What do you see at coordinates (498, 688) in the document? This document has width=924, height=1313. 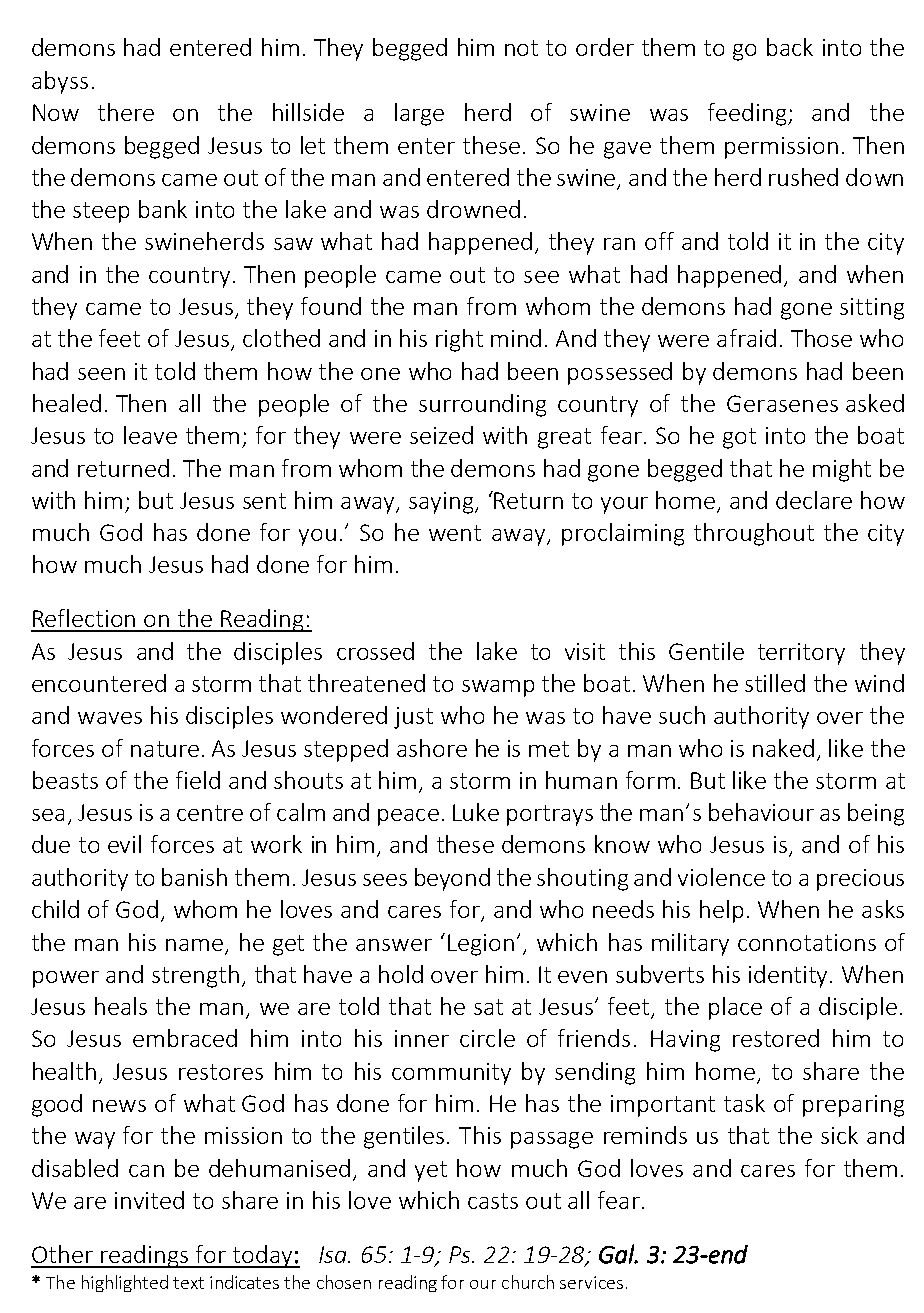 I see `swamp` at bounding box center [498, 688].
